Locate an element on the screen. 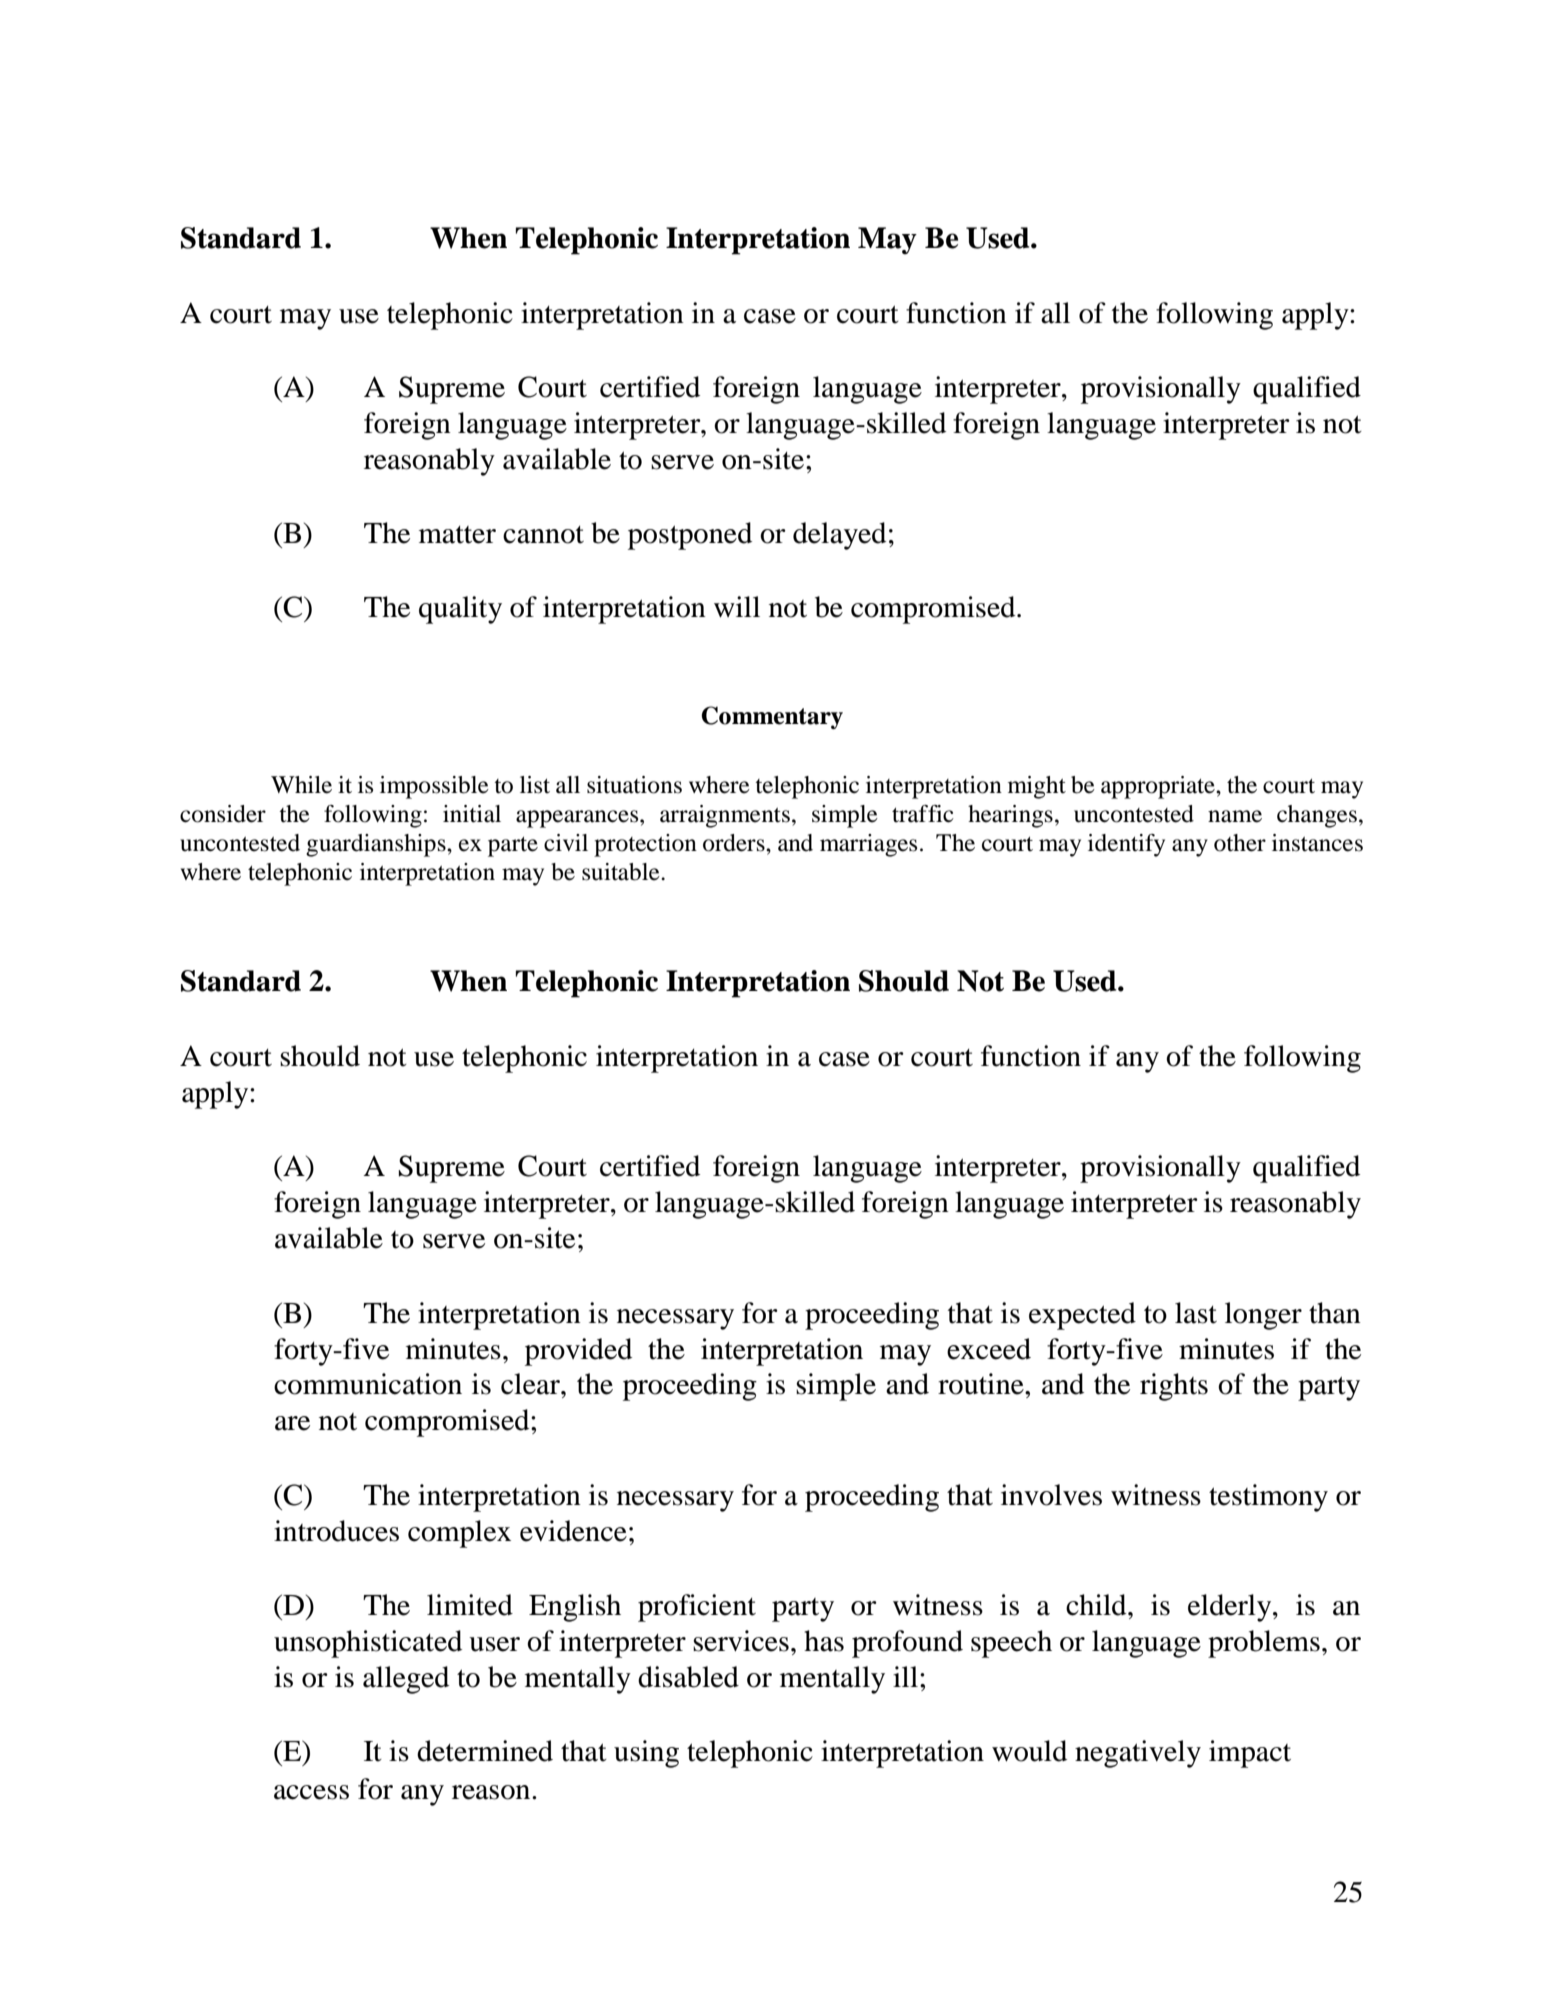  communication is located at coordinates (368, 1384).
